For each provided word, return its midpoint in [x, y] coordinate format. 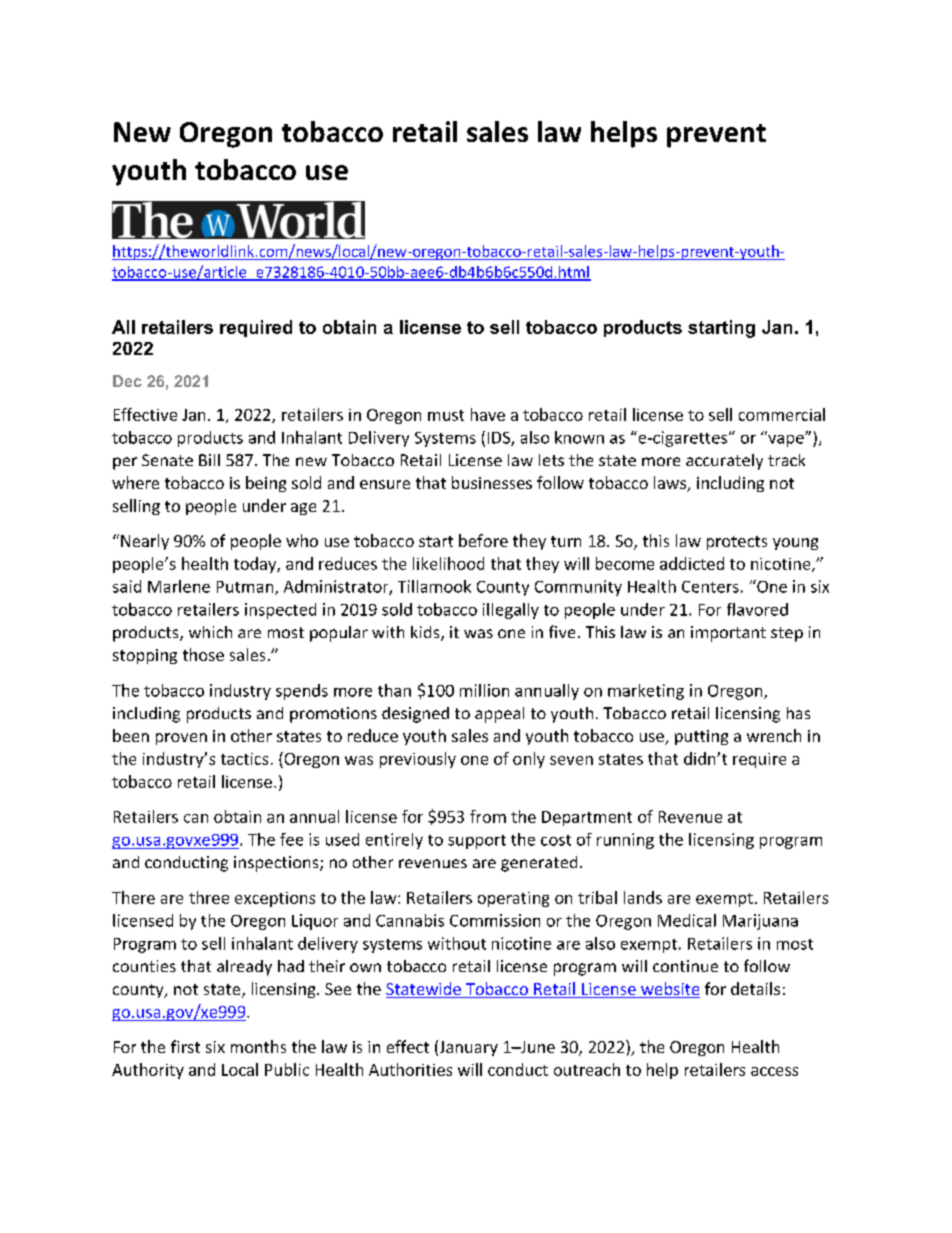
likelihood [448, 563]
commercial [782, 414]
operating [513, 899]
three [209, 897]
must [446, 415]
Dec [127, 381]
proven [181, 739]
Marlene [179, 586]
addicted [692, 563]
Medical [687, 920]
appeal [499, 715]
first [185, 1046]
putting [701, 737]
